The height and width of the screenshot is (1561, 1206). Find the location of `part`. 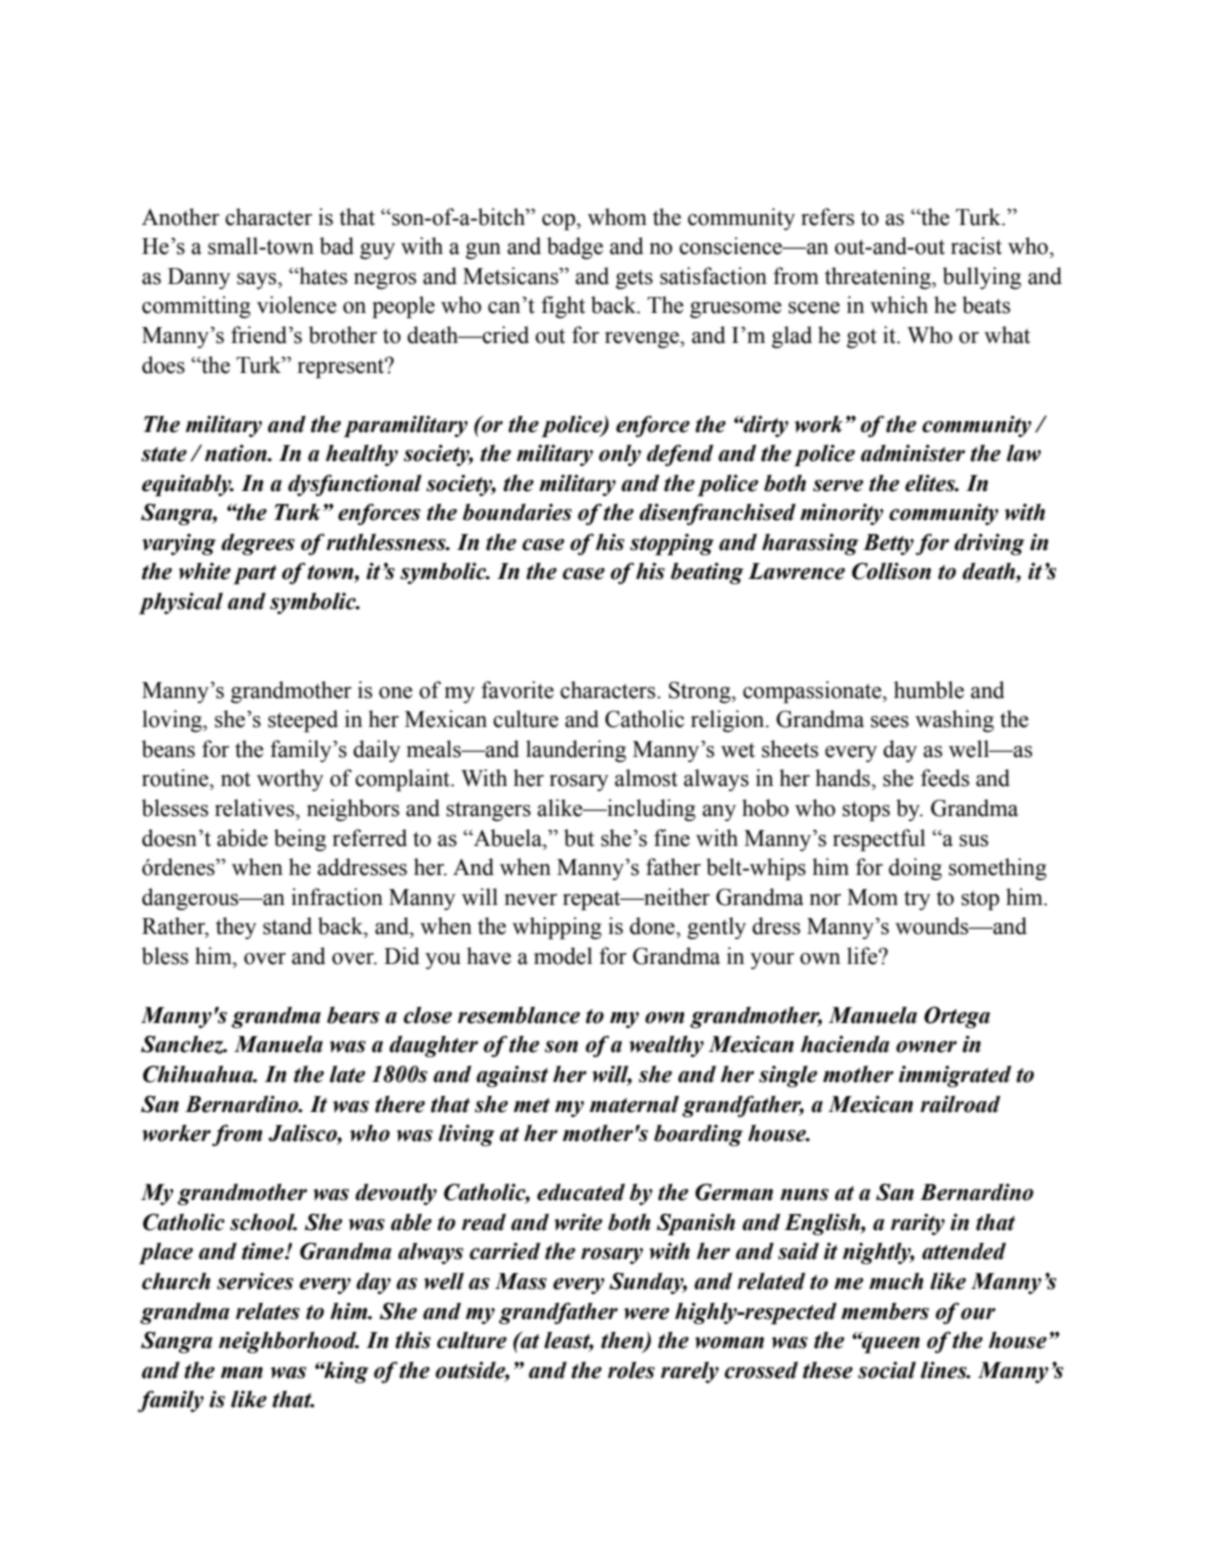

part is located at coordinates (255, 575).
